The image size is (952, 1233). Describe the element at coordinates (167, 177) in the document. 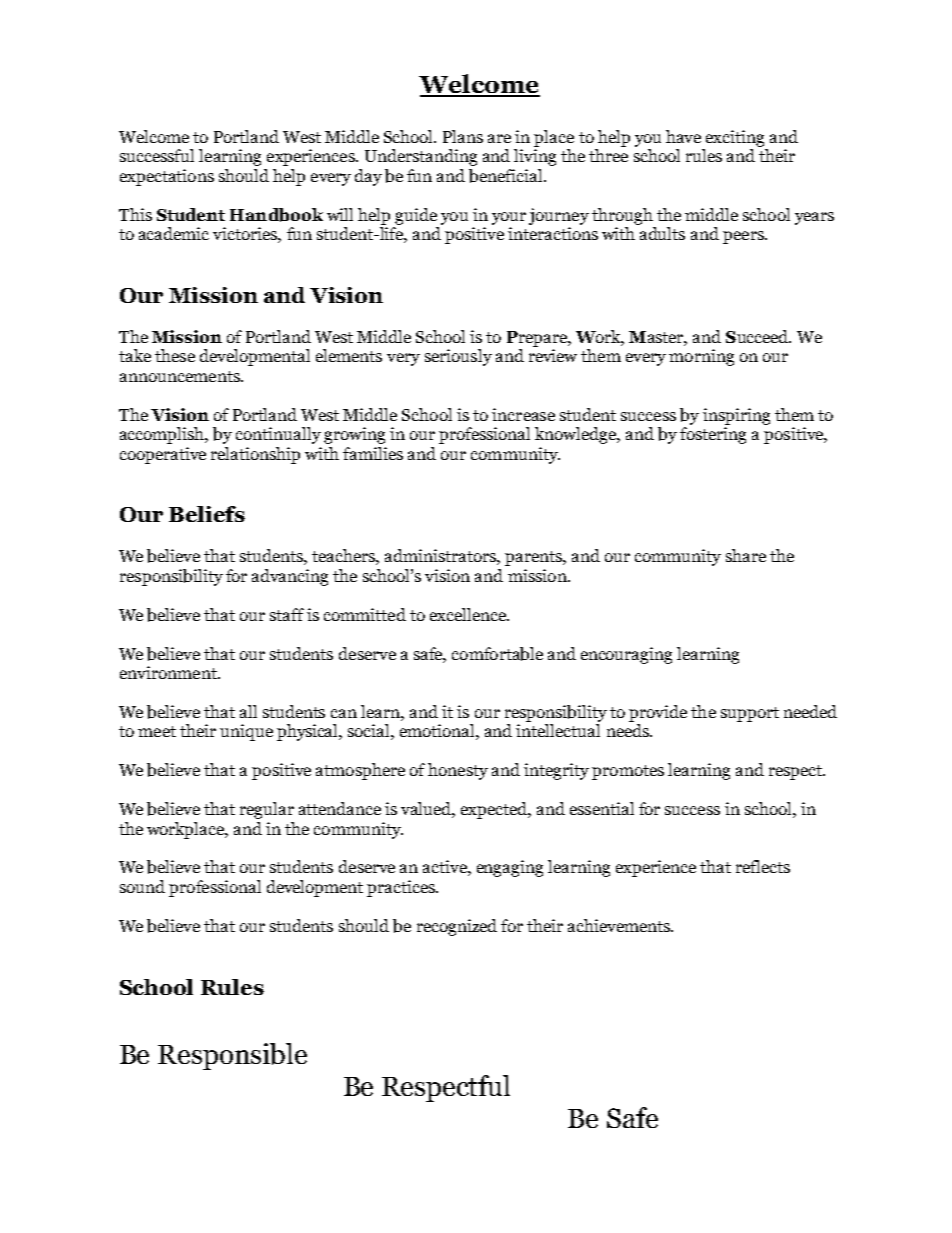

I see `expectations` at that location.
